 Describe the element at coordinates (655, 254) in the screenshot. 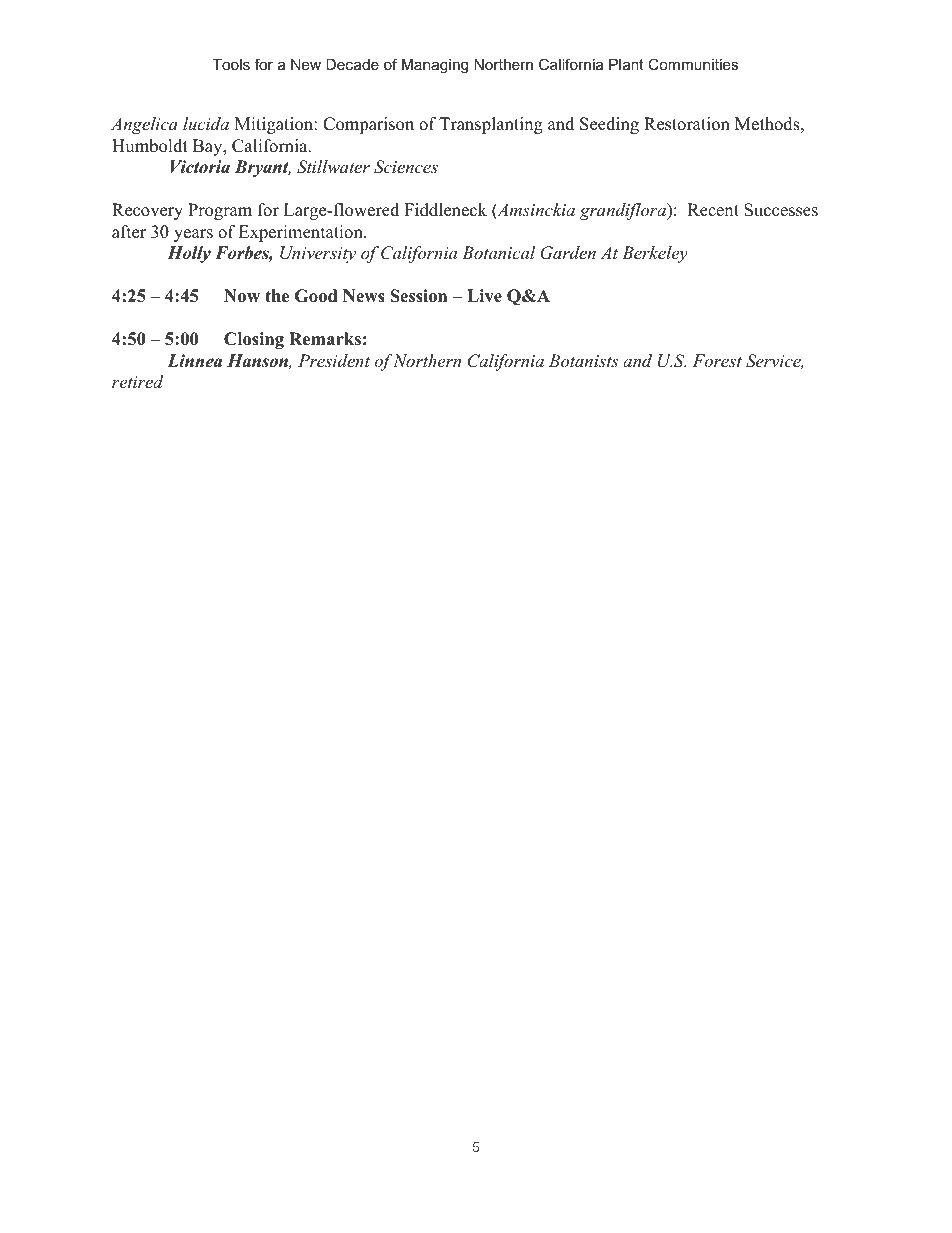

I see `Berkeley` at that location.
